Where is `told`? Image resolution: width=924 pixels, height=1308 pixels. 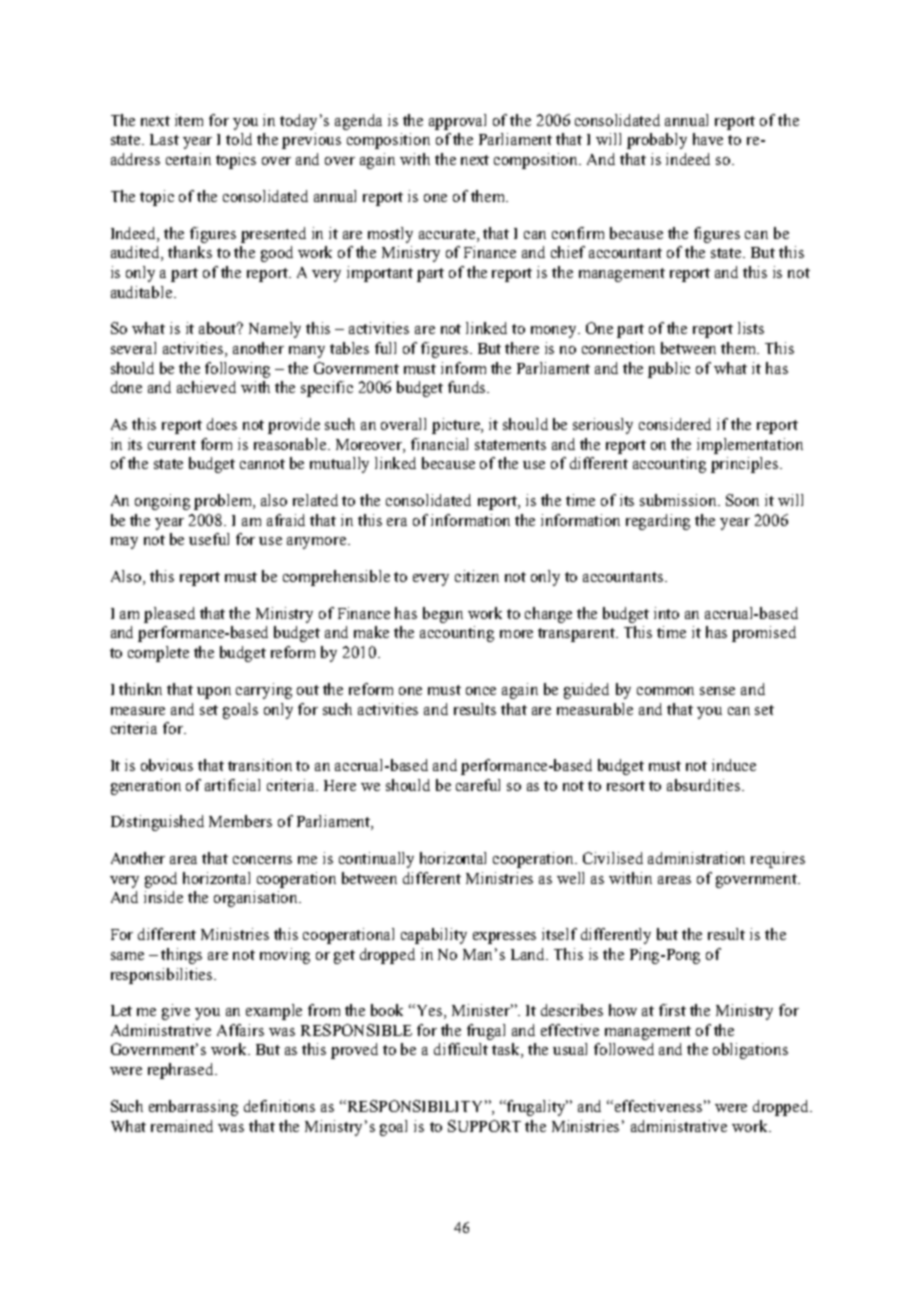
told is located at coordinates (239, 139).
